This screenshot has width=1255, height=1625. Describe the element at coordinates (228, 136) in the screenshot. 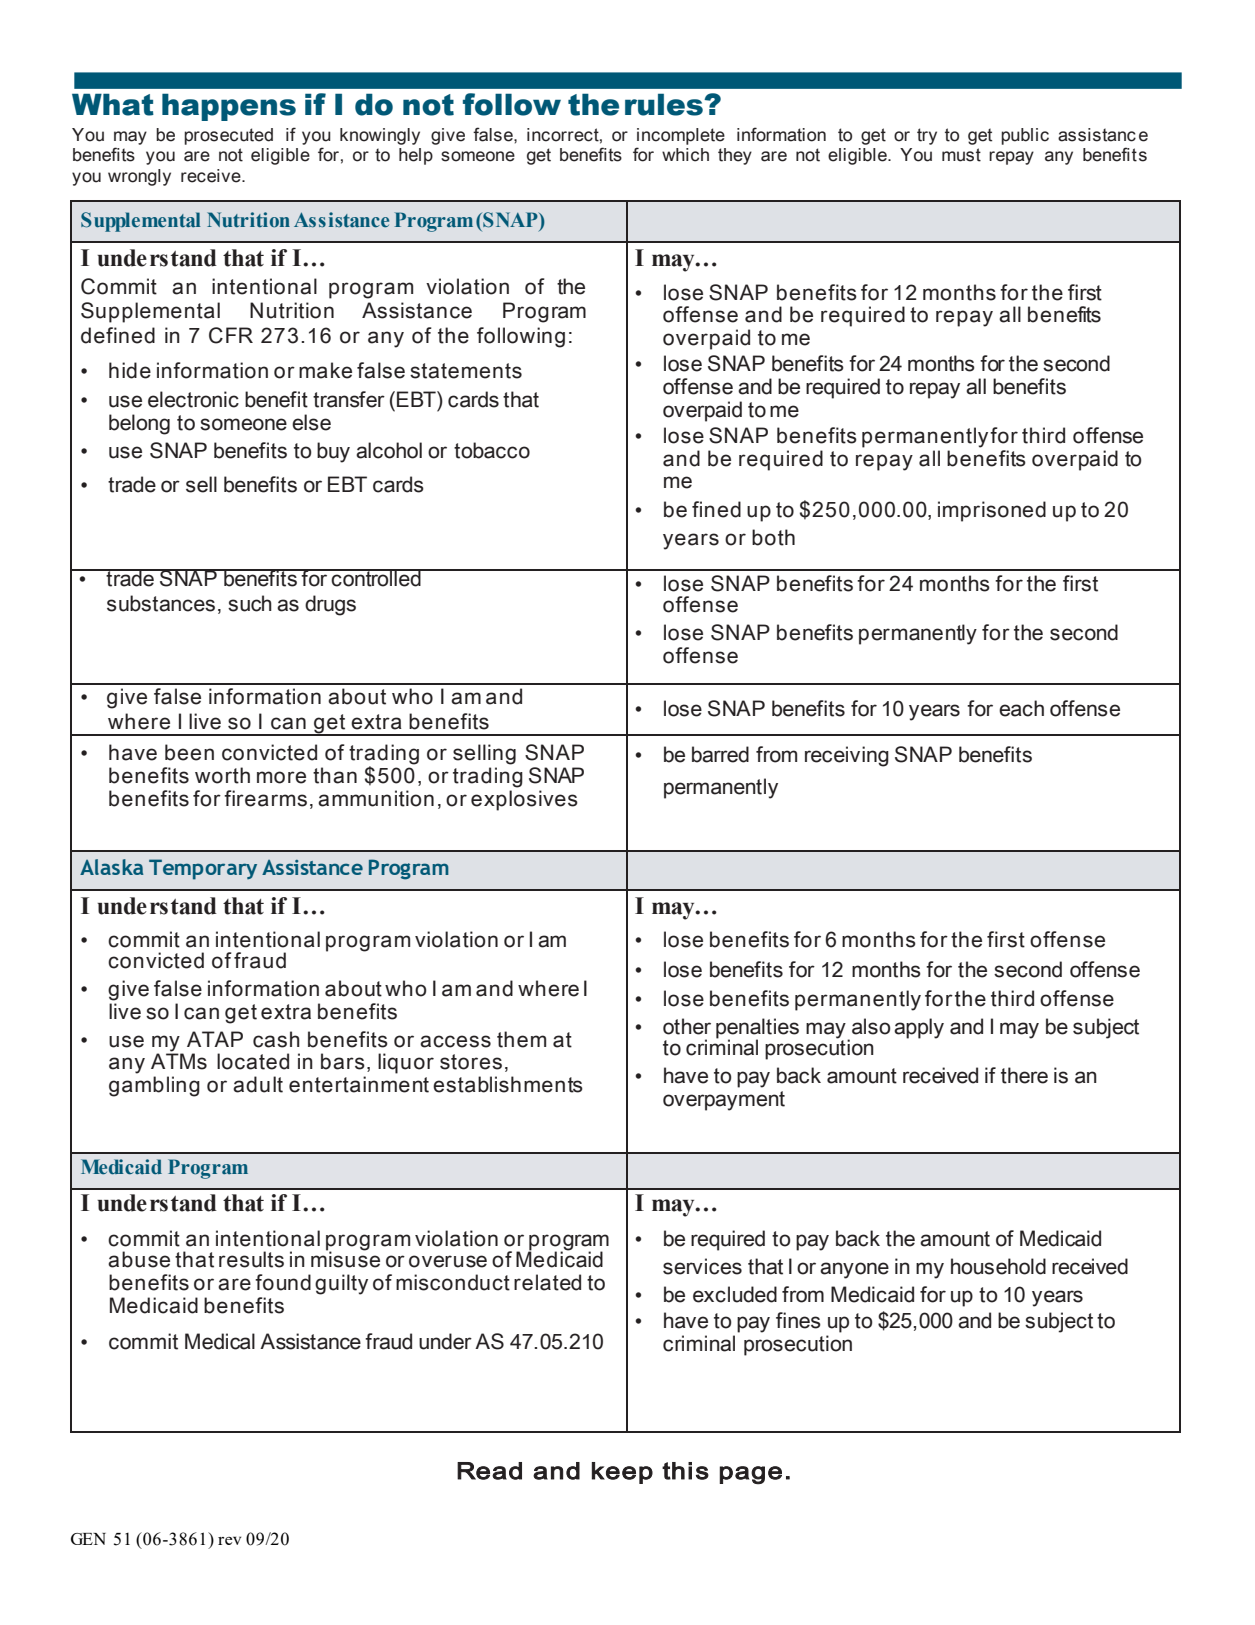

I see `prosecuted` at that location.
